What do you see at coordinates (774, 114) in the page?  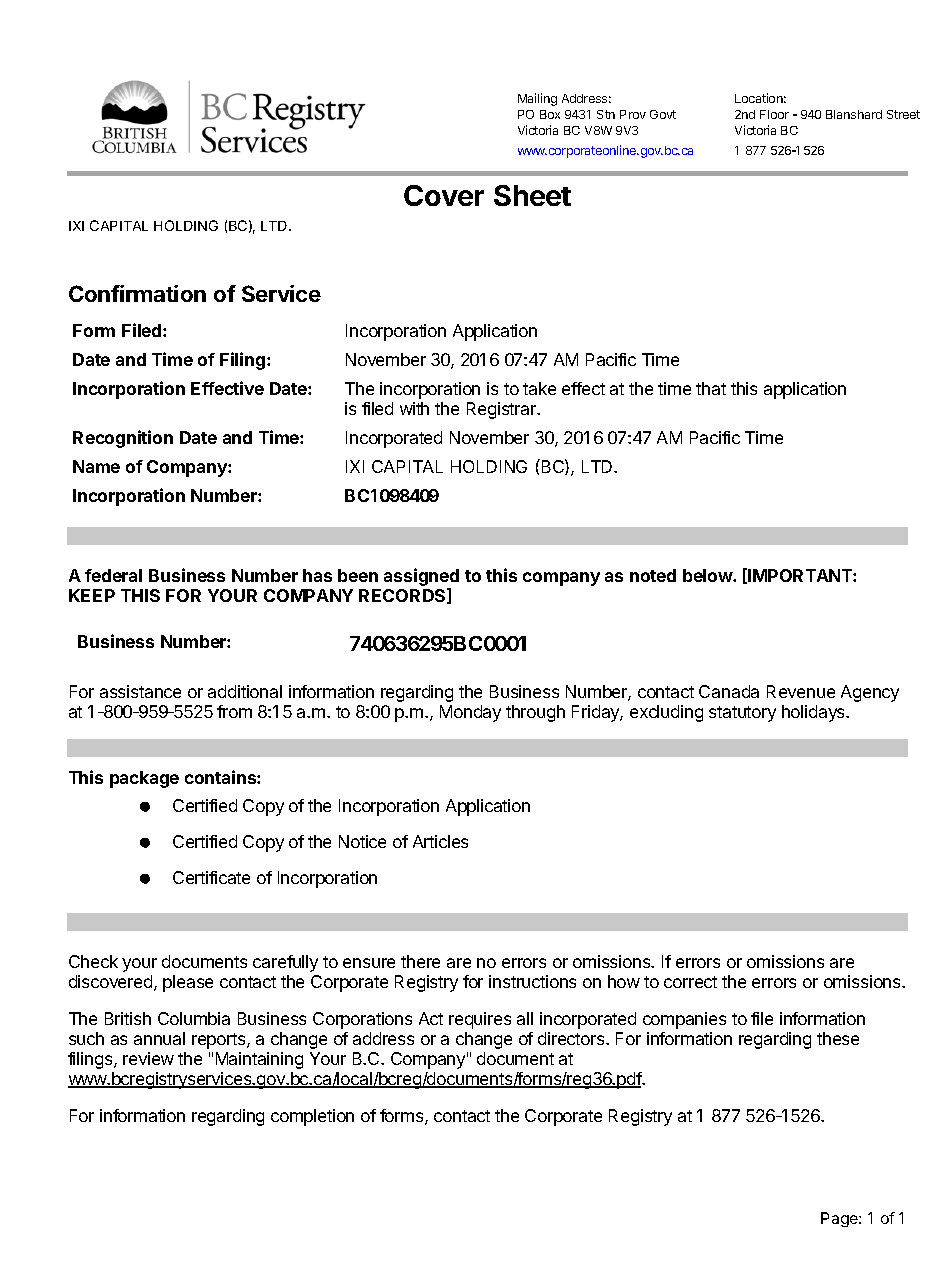 I see `Floor` at bounding box center [774, 114].
